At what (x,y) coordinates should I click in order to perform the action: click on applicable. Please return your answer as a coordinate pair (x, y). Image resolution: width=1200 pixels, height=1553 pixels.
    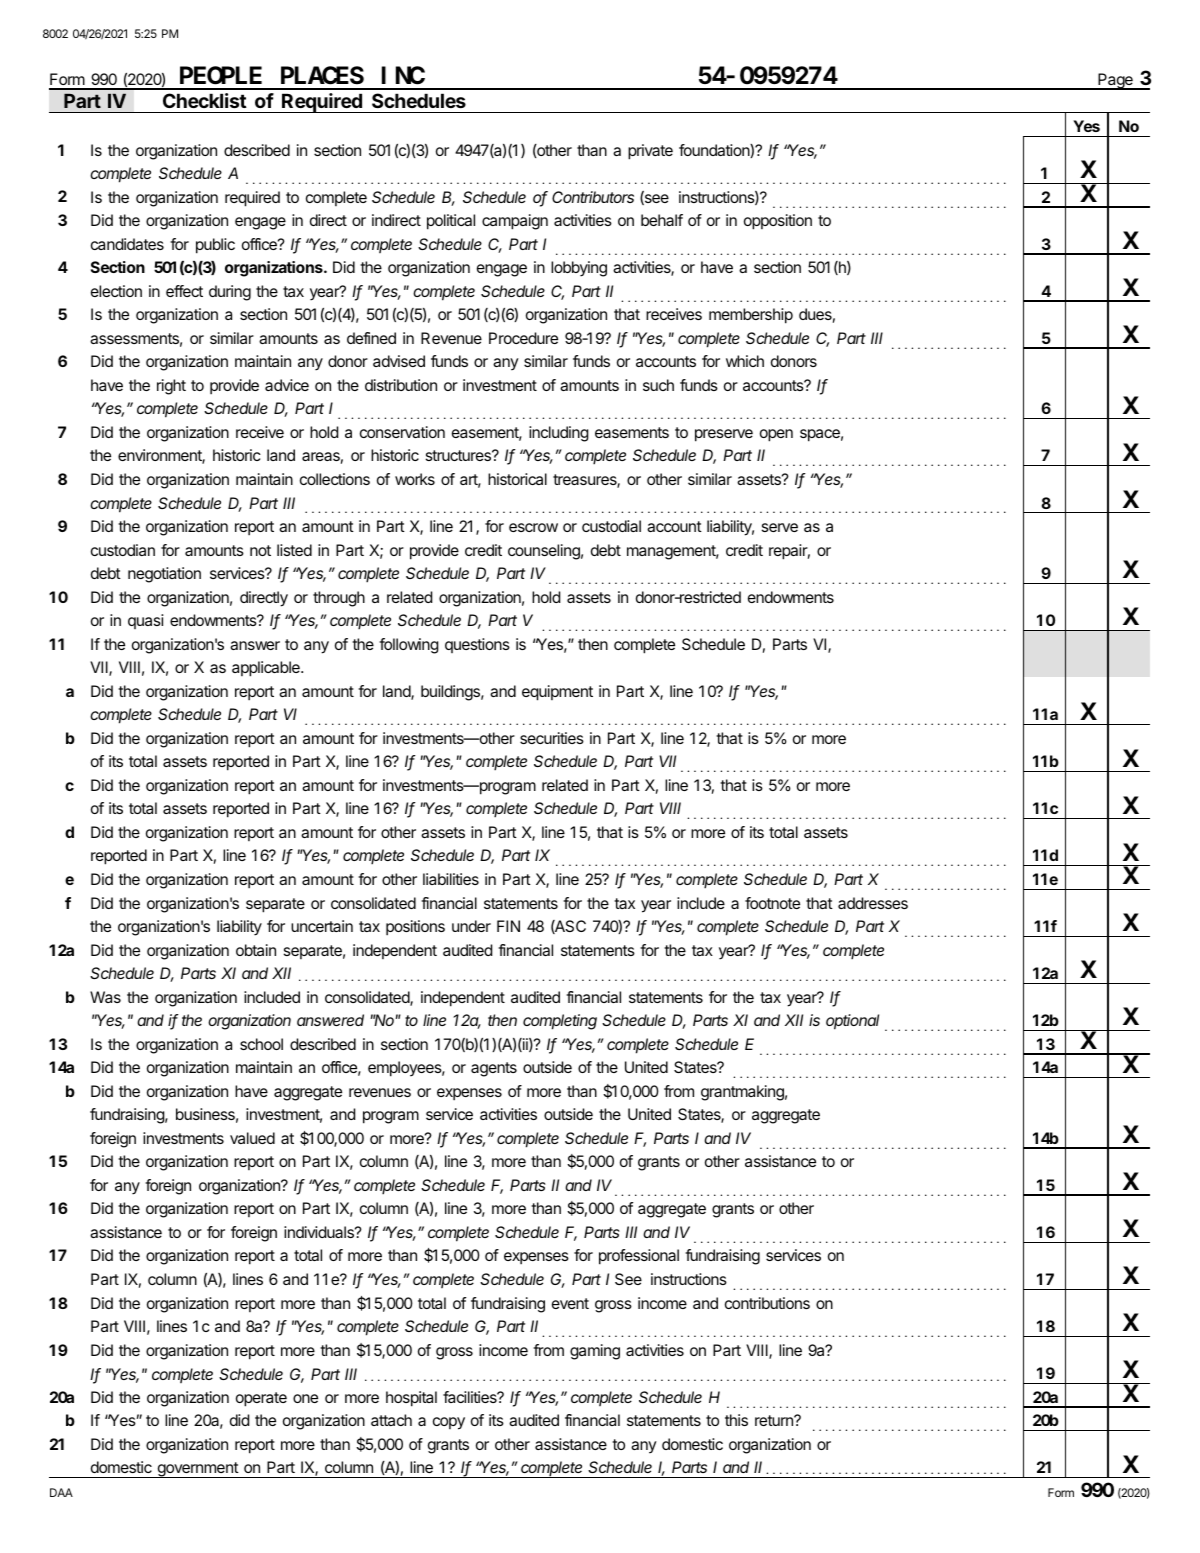
    Looking at the image, I should click on (267, 669).
